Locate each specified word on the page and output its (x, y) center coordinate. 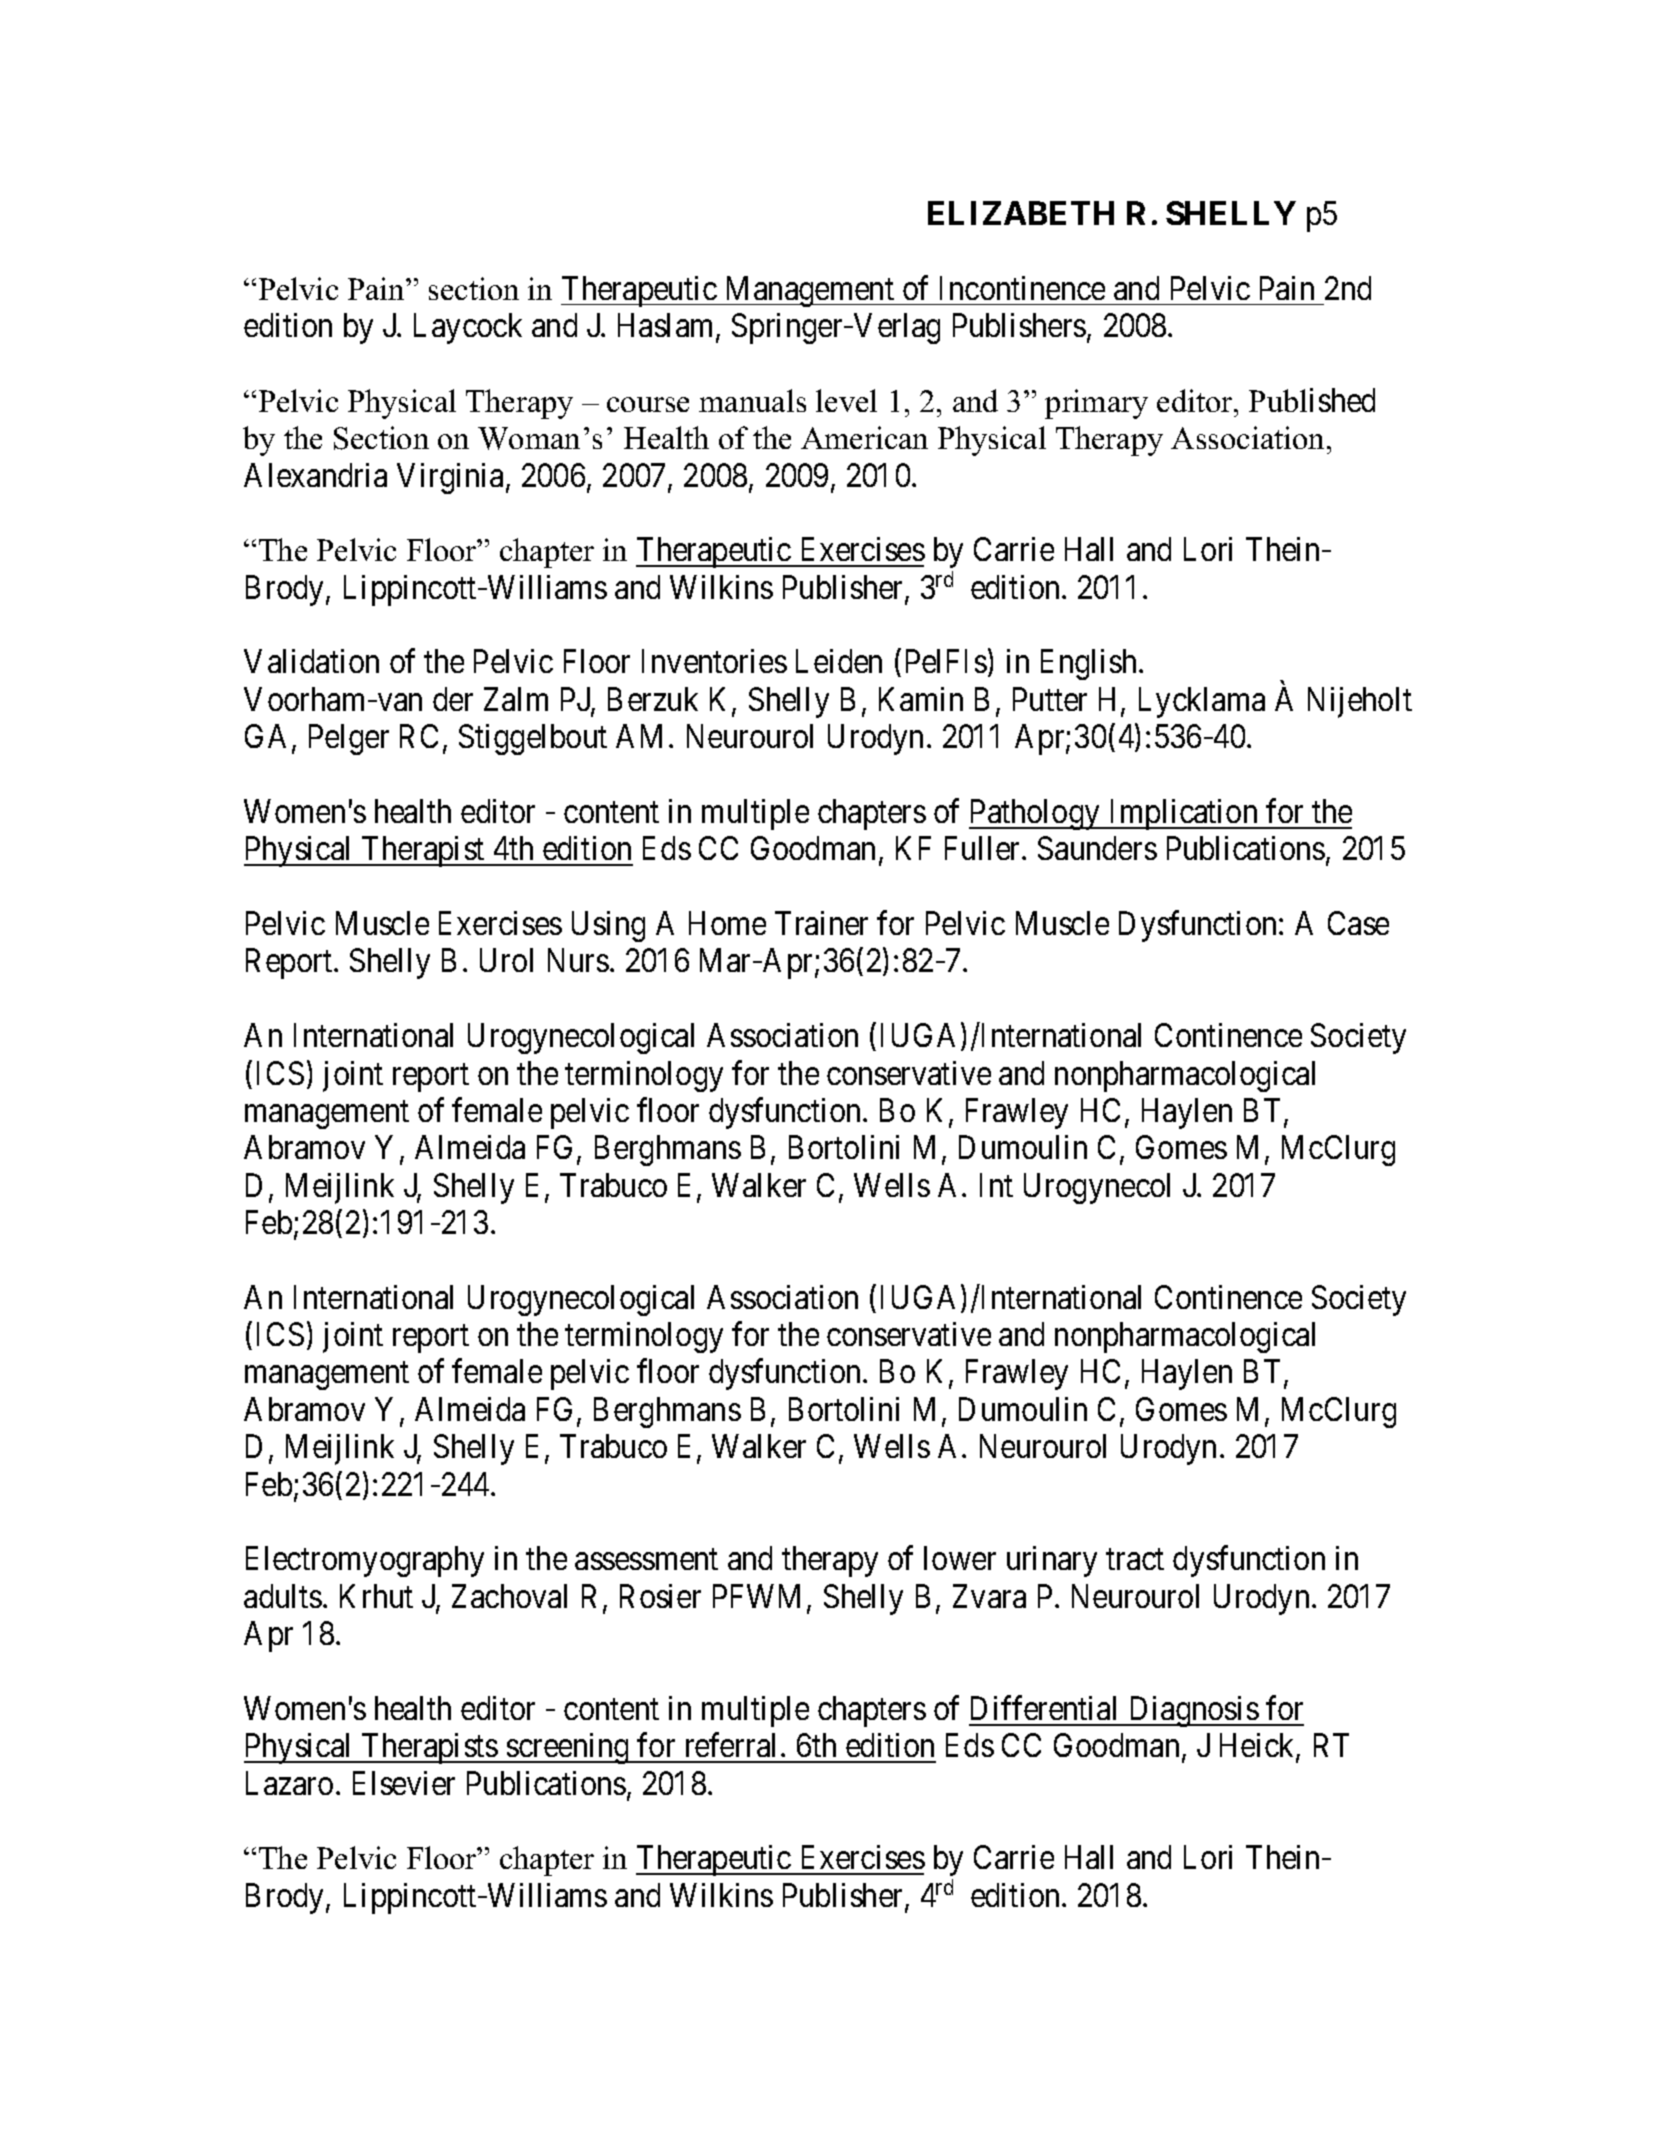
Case (1358, 923)
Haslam (667, 326)
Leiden (839, 661)
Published (1312, 400)
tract (1135, 1560)
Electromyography (365, 1561)
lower (960, 1558)
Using (608, 926)
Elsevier (404, 1783)
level (846, 400)
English (1090, 664)
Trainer (821, 923)
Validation (311, 661)
